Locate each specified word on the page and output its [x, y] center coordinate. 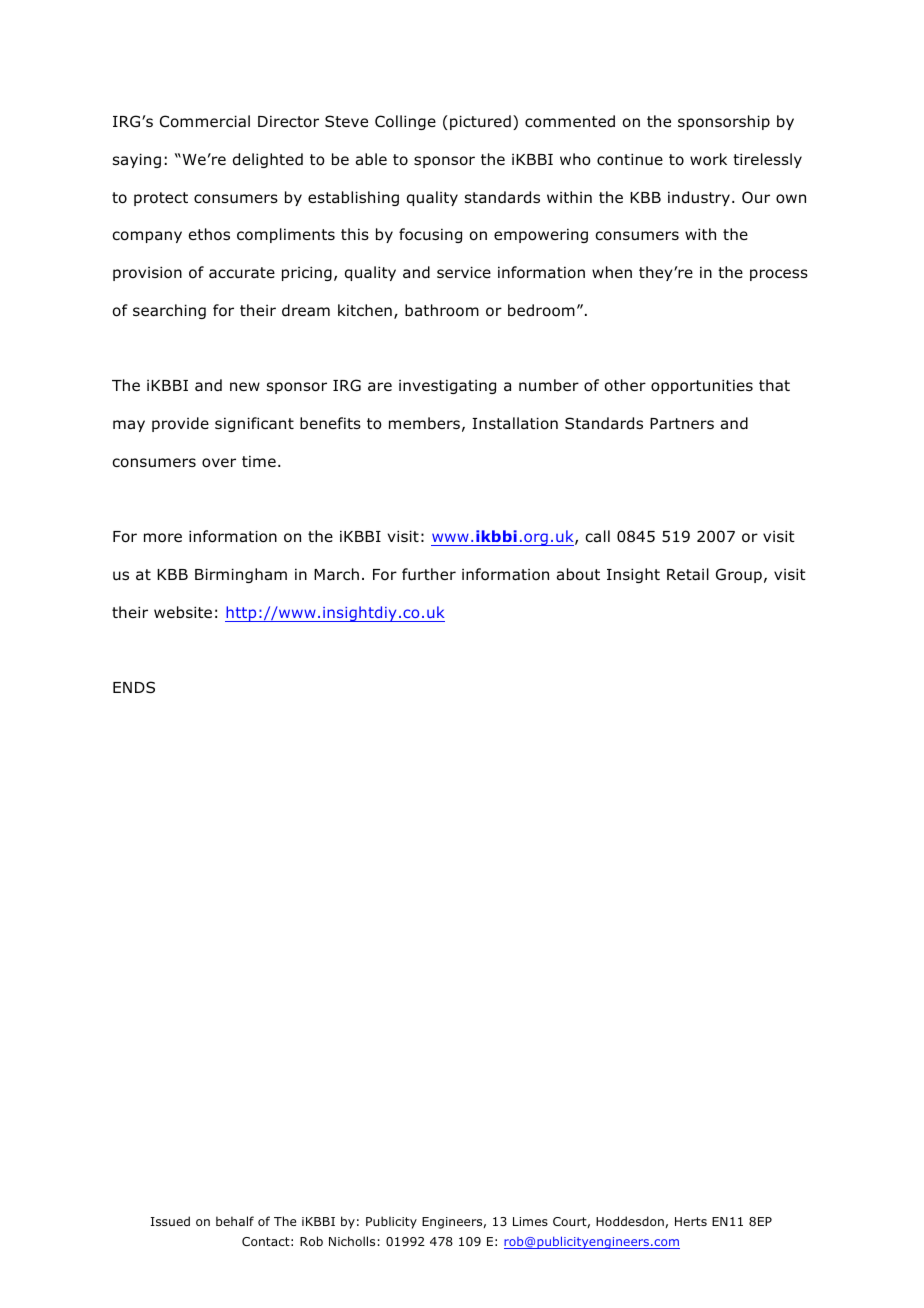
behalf [235, 1221]
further [429, 574]
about [578, 574]
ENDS [134, 687]
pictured [480, 122]
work [708, 159]
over [219, 463]
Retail [688, 574]
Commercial [205, 121]
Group [739, 575]
